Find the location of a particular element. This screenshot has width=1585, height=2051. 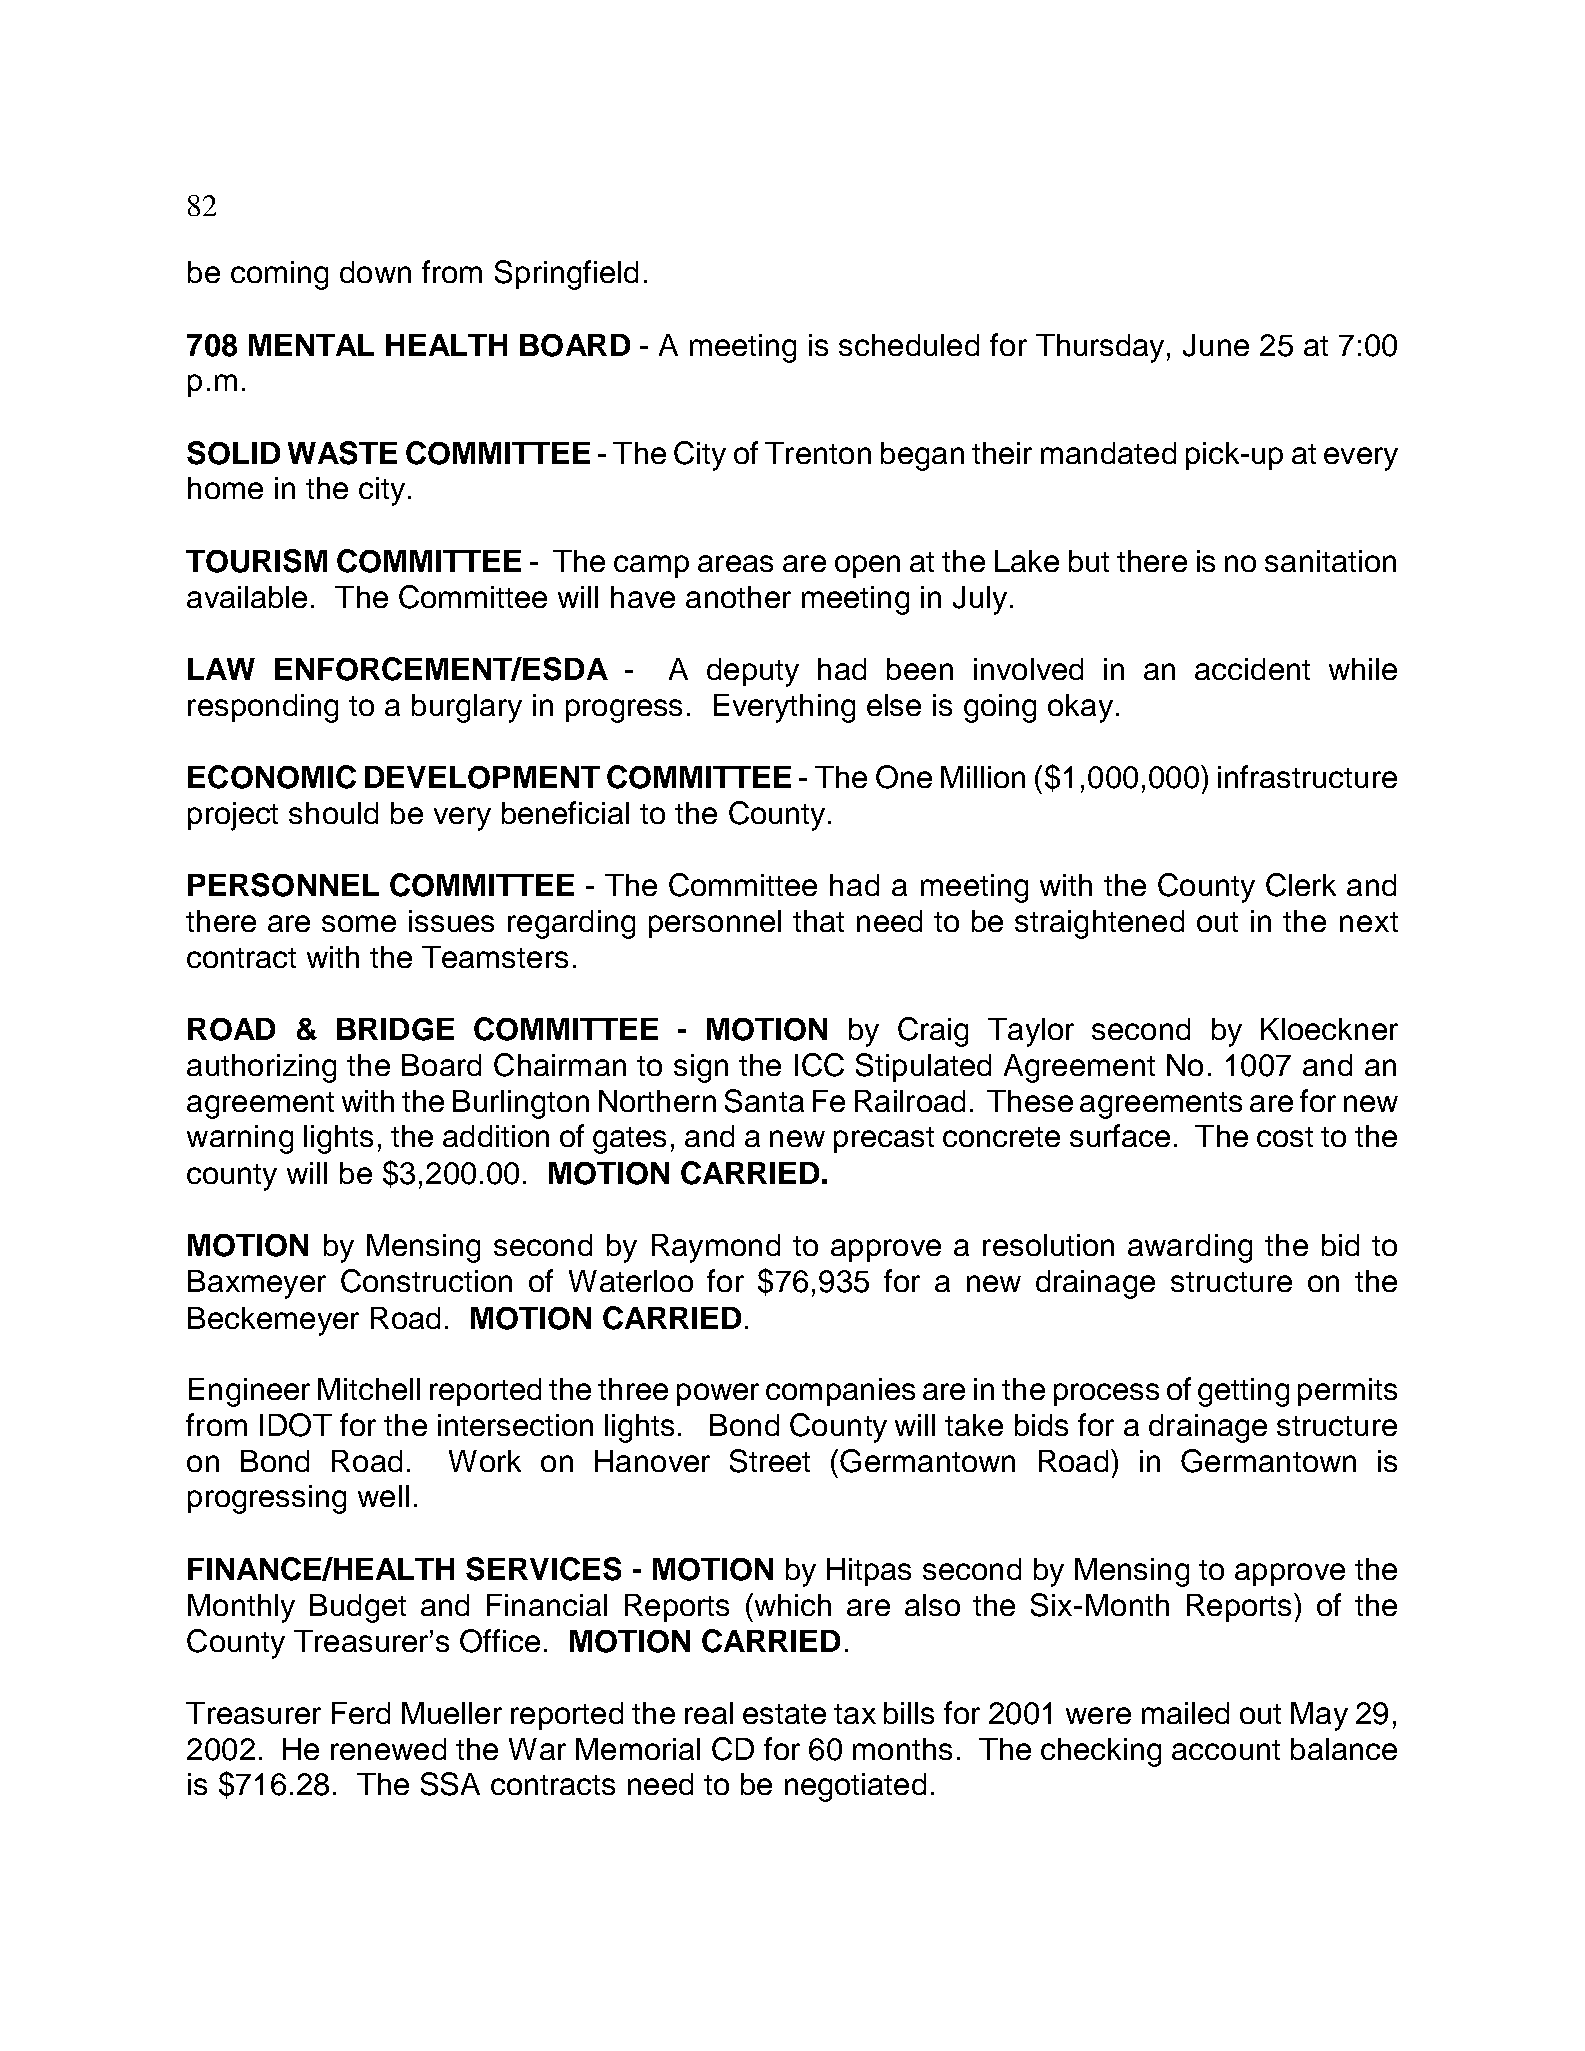

renewed is located at coordinates (388, 1749).
